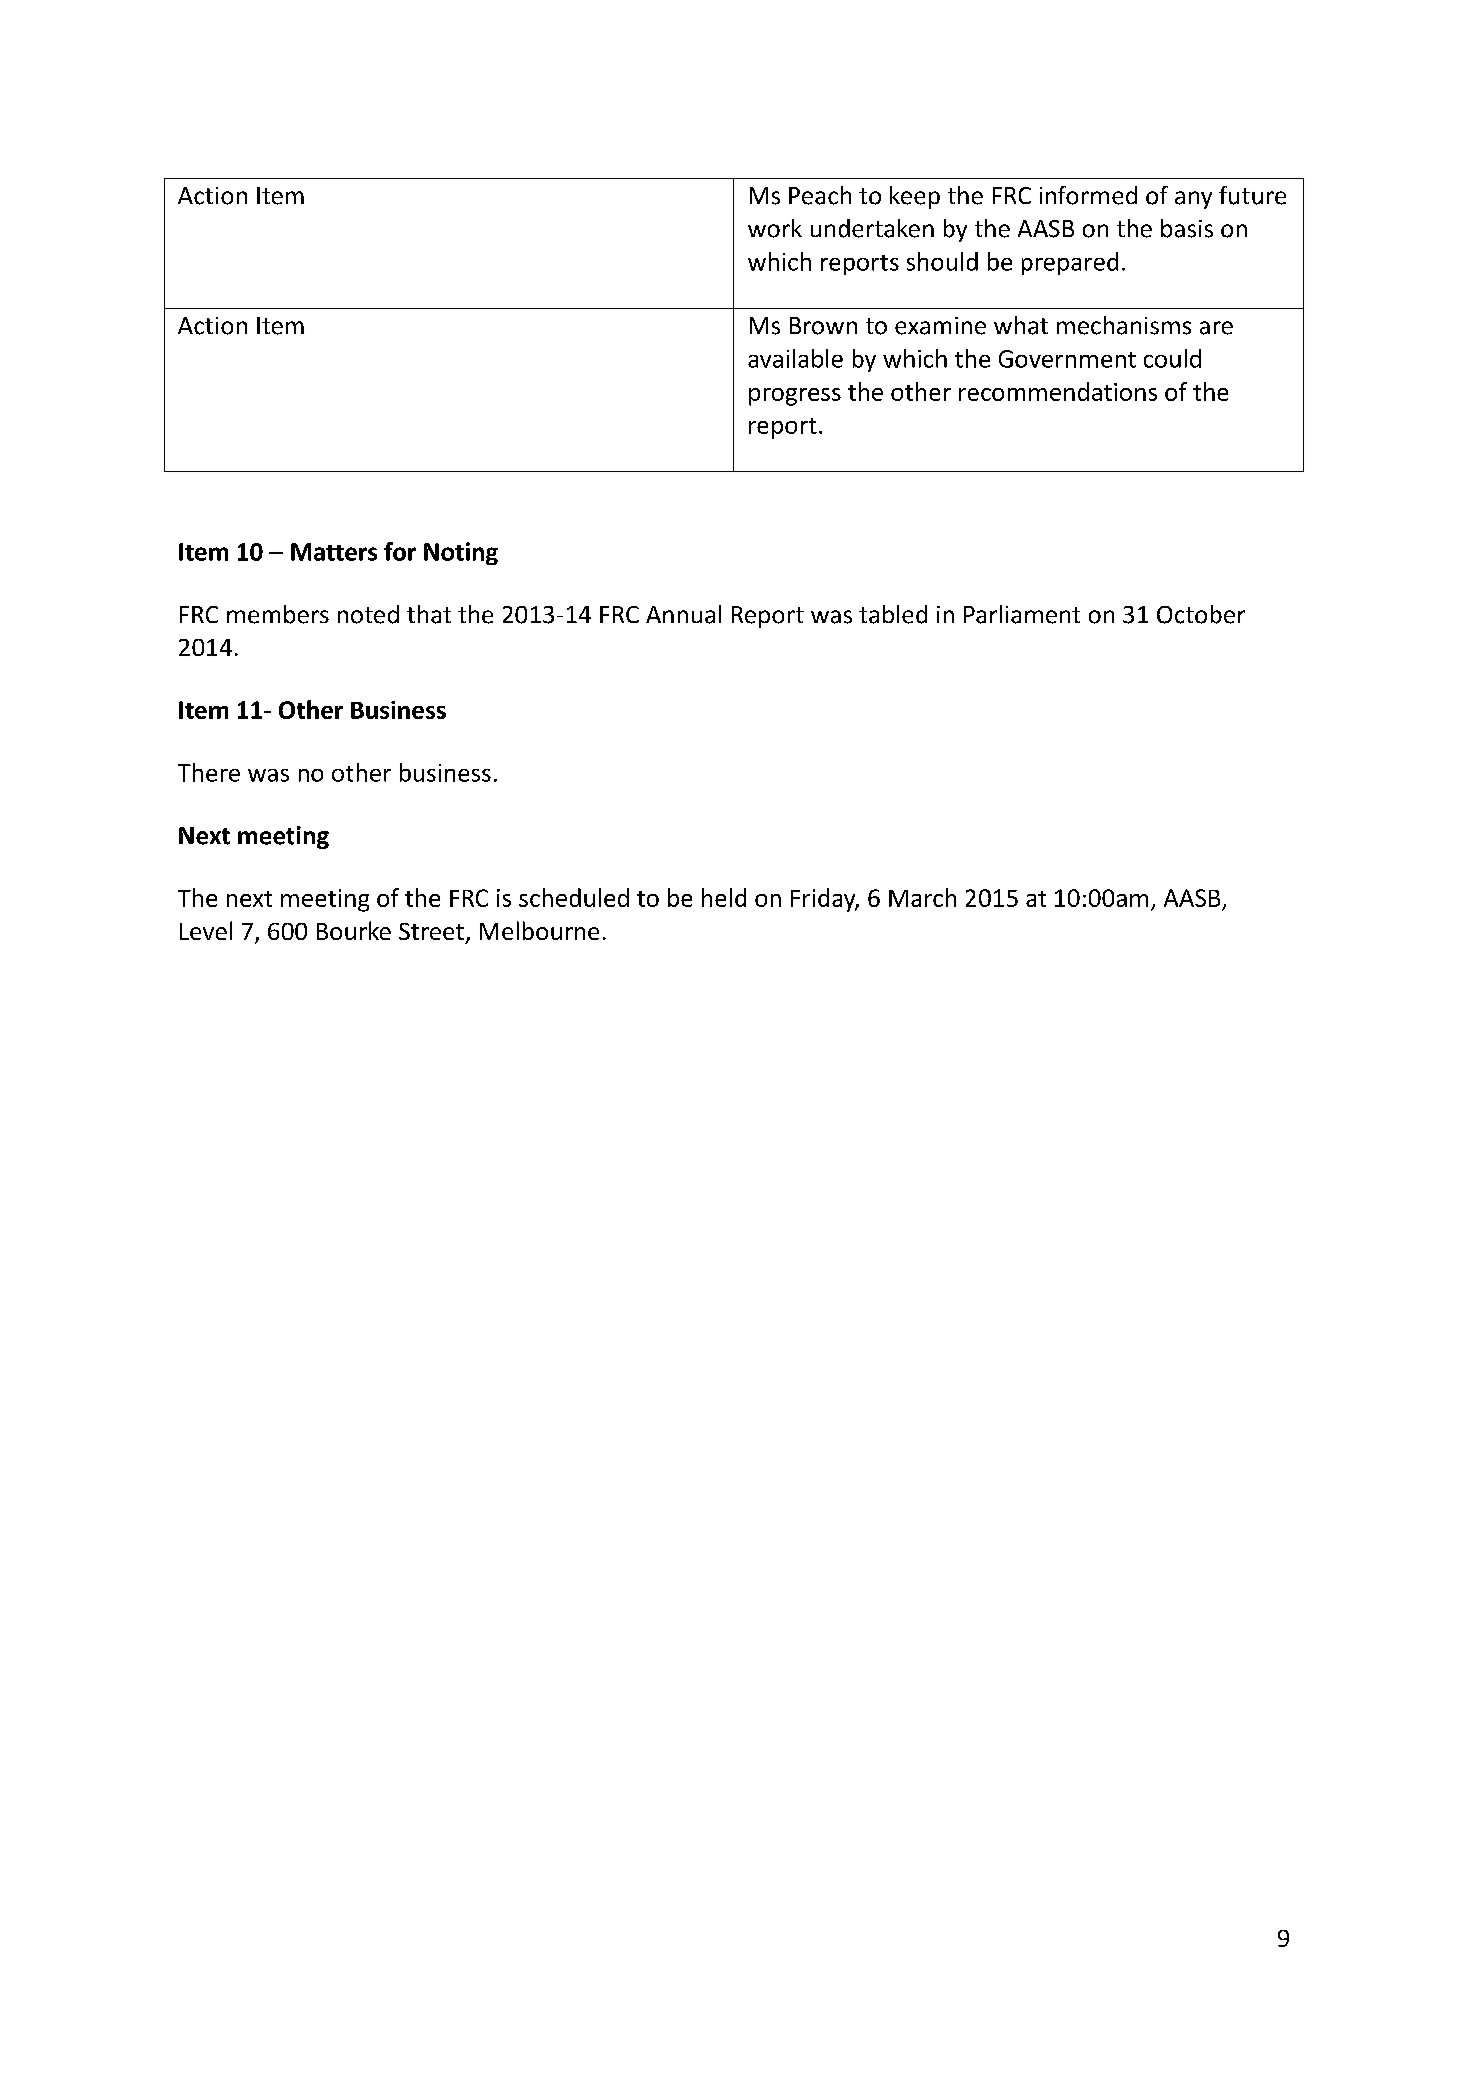  Describe the element at coordinates (1058, 391) in the screenshot. I see `recommendations` at that location.
